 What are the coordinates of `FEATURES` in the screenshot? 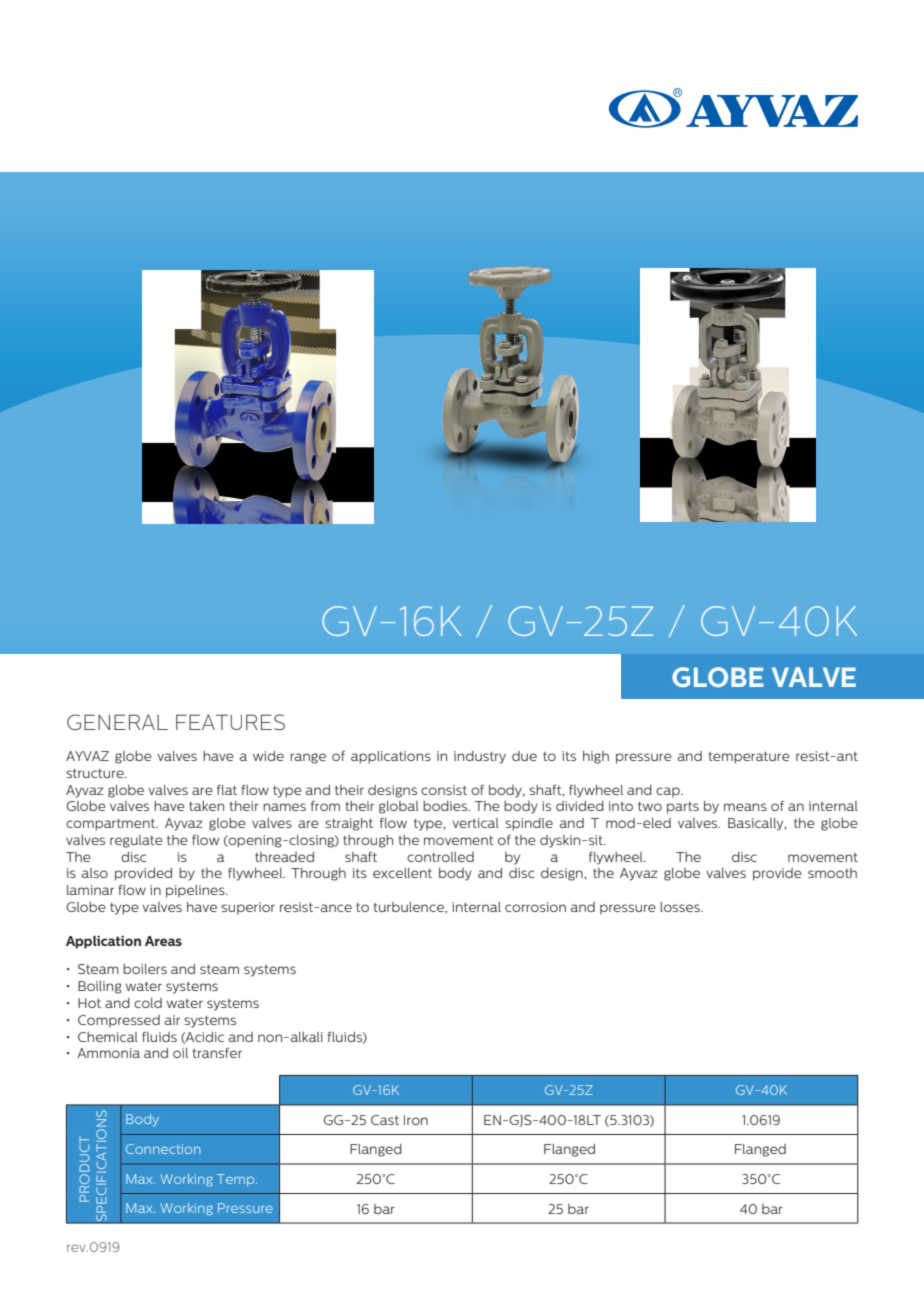 It's located at (230, 722).
